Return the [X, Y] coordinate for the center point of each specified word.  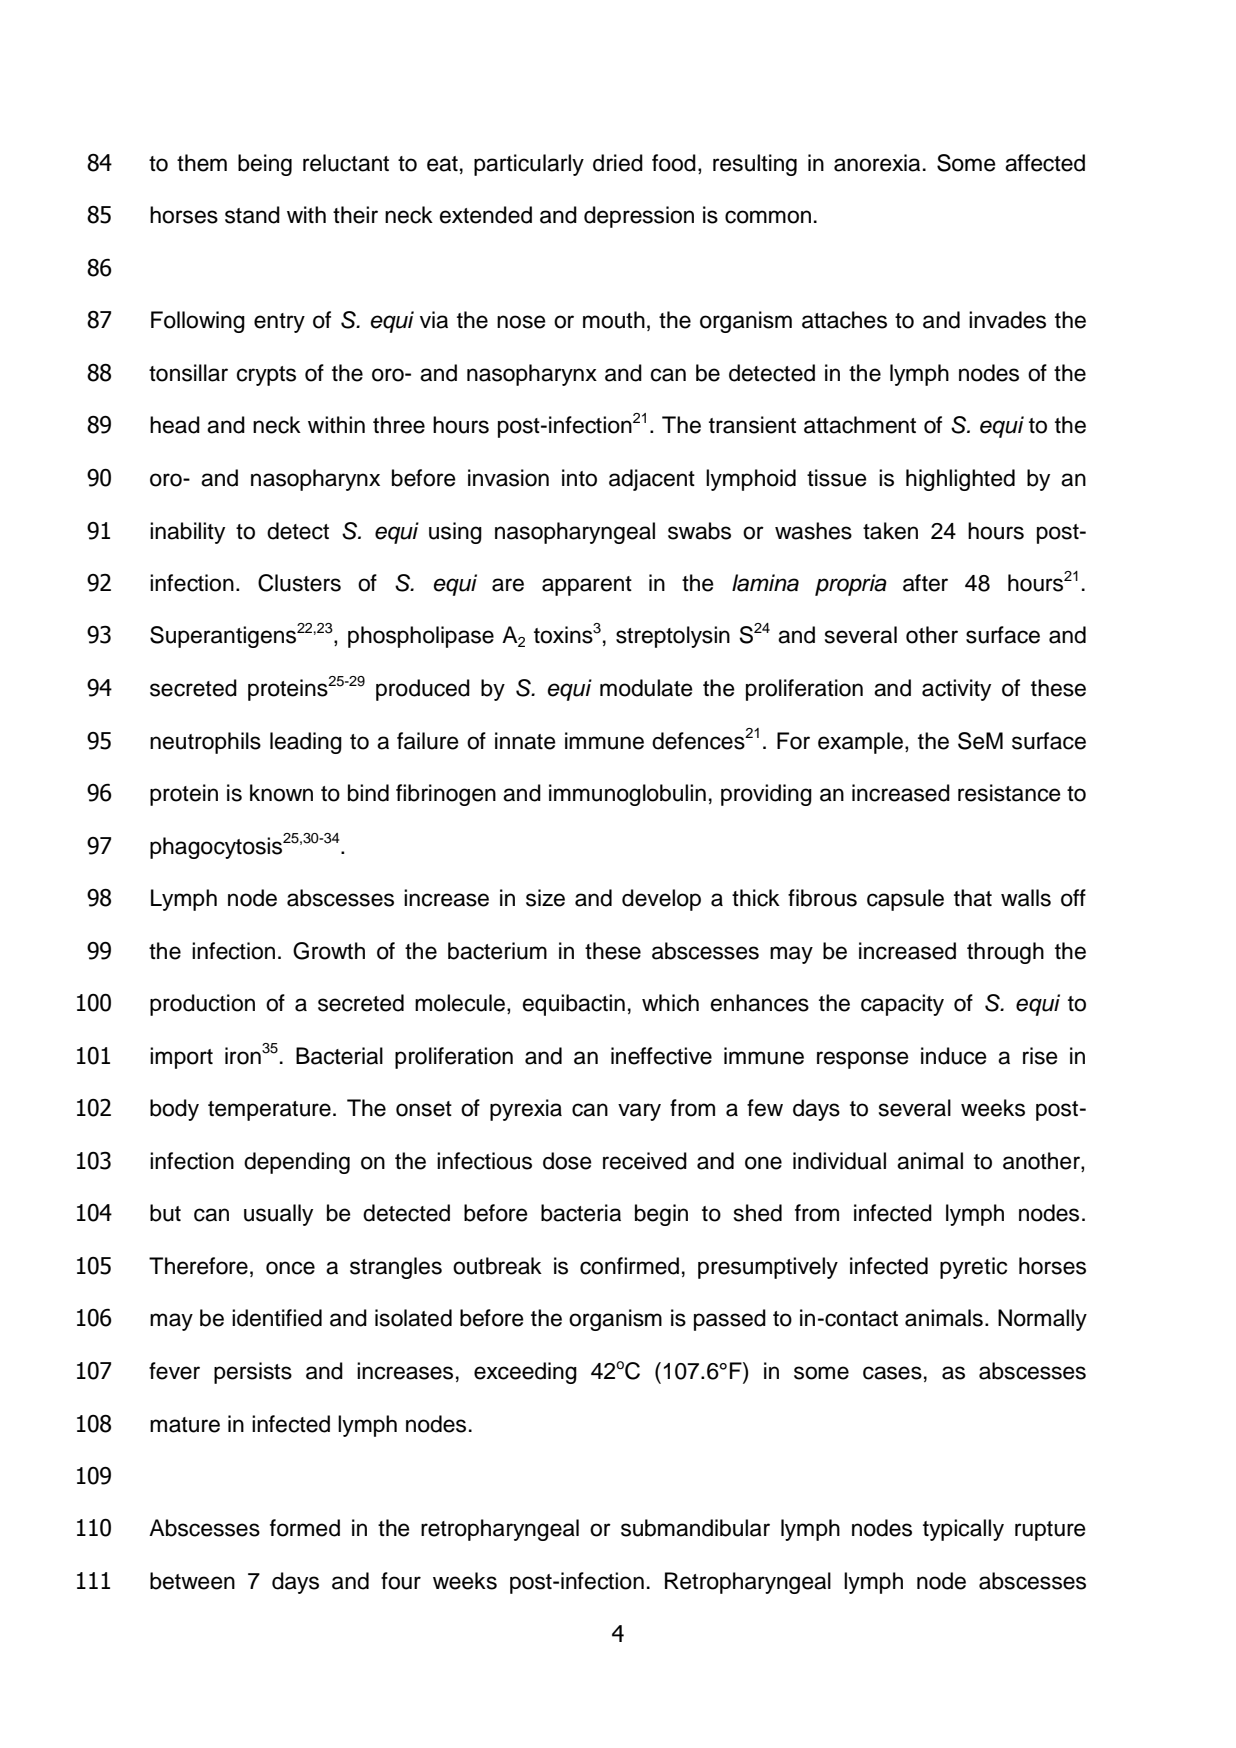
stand [252, 215]
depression [639, 217]
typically [963, 1530]
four [401, 1581]
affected [1045, 163]
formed [305, 1528]
